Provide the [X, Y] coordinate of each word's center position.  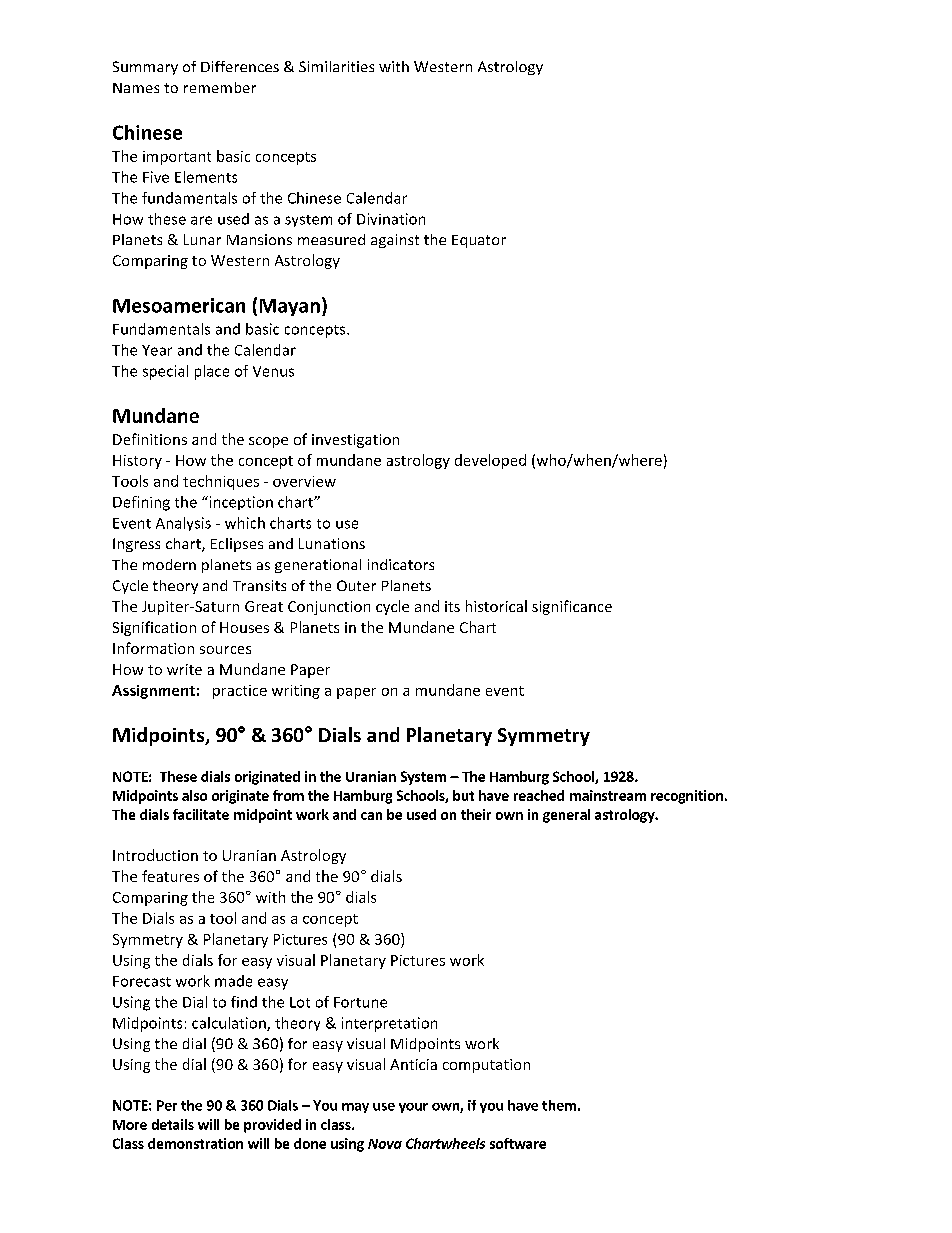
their [476, 814]
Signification [154, 628]
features [170, 876]
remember [220, 87]
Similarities [336, 66]
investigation [355, 441]
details [173, 1124]
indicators [401, 564]
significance [572, 607]
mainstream [608, 795]
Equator [479, 241]
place [212, 372]
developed [490, 461]
